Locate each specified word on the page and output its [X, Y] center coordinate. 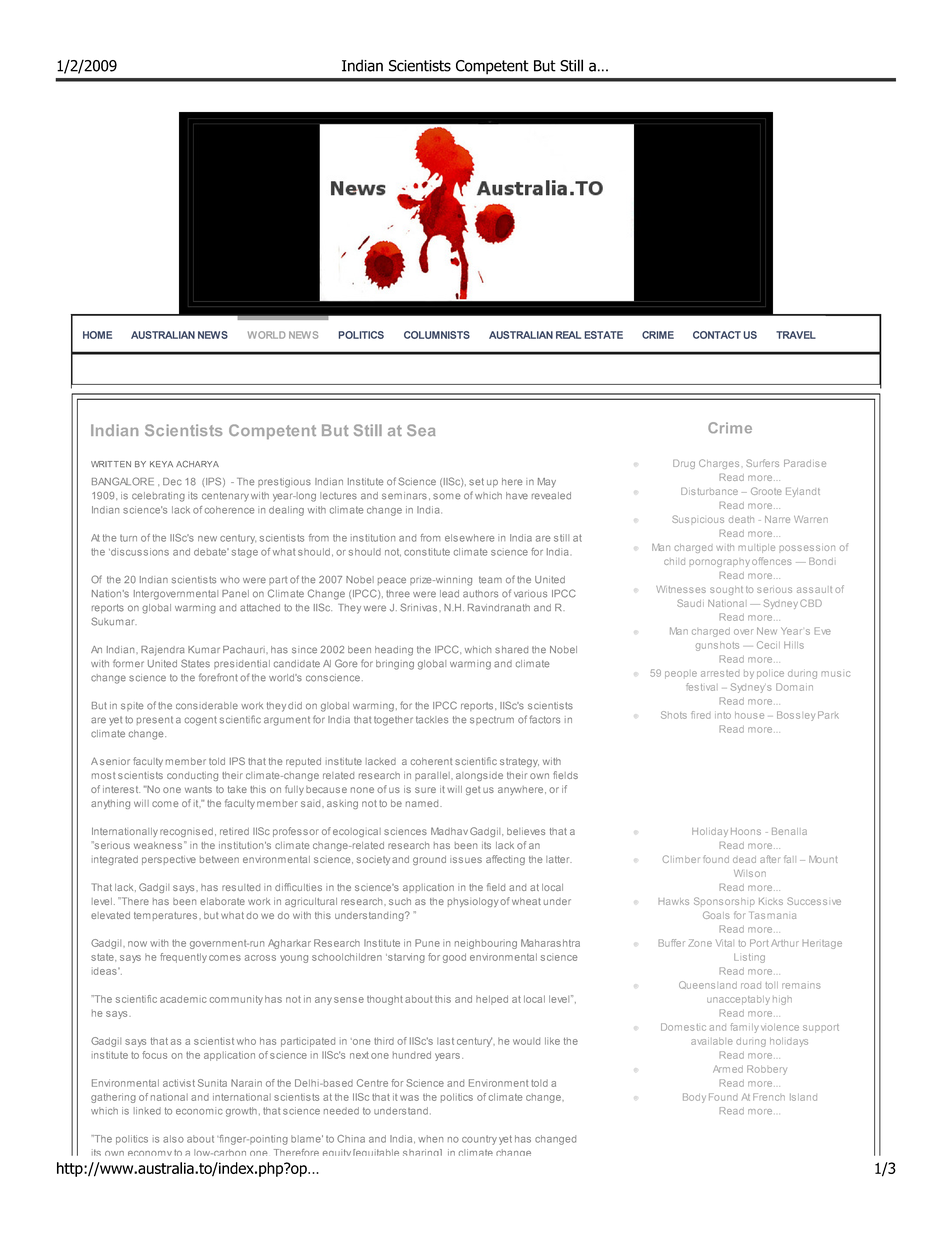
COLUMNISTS [437, 335]
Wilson [750, 873]
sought [726, 590]
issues [466, 860]
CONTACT [717, 335]
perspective [169, 860]
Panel [235, 594]
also [173, 1139]
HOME [97, 335]
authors [480, 594]
